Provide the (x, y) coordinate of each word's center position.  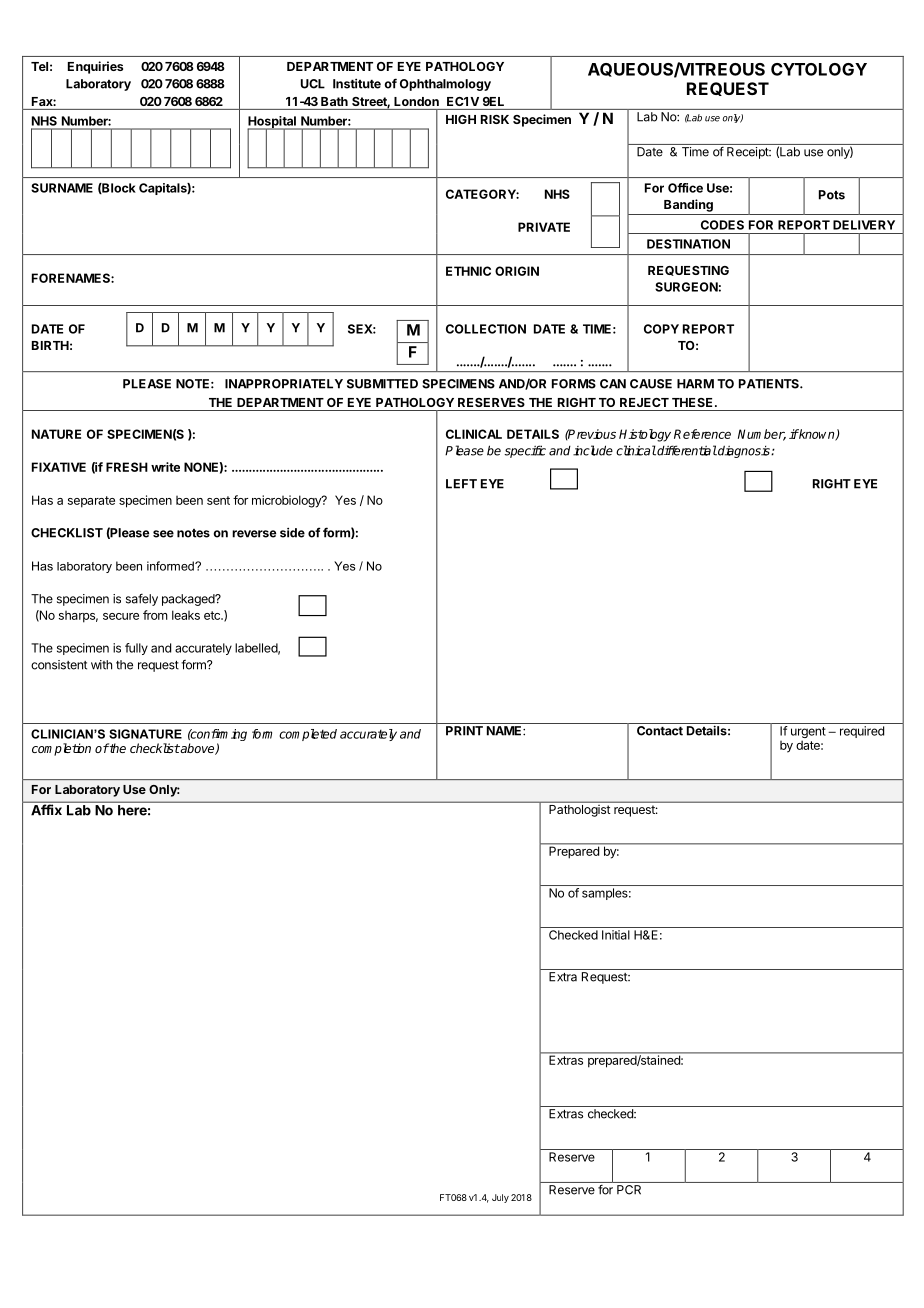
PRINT (464, 731)
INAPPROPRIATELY (284, 384)
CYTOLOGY (819, 69)
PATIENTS (770, 384)
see (163, 534)
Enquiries (95, 67)
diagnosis (744, 451)
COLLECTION (486, 329)
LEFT (461, 484)
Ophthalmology (445, 85)
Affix (46, 809)
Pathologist (579, 811)
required (862, 732)
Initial (616, 935)
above (198, 749)
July (500, 1198)
